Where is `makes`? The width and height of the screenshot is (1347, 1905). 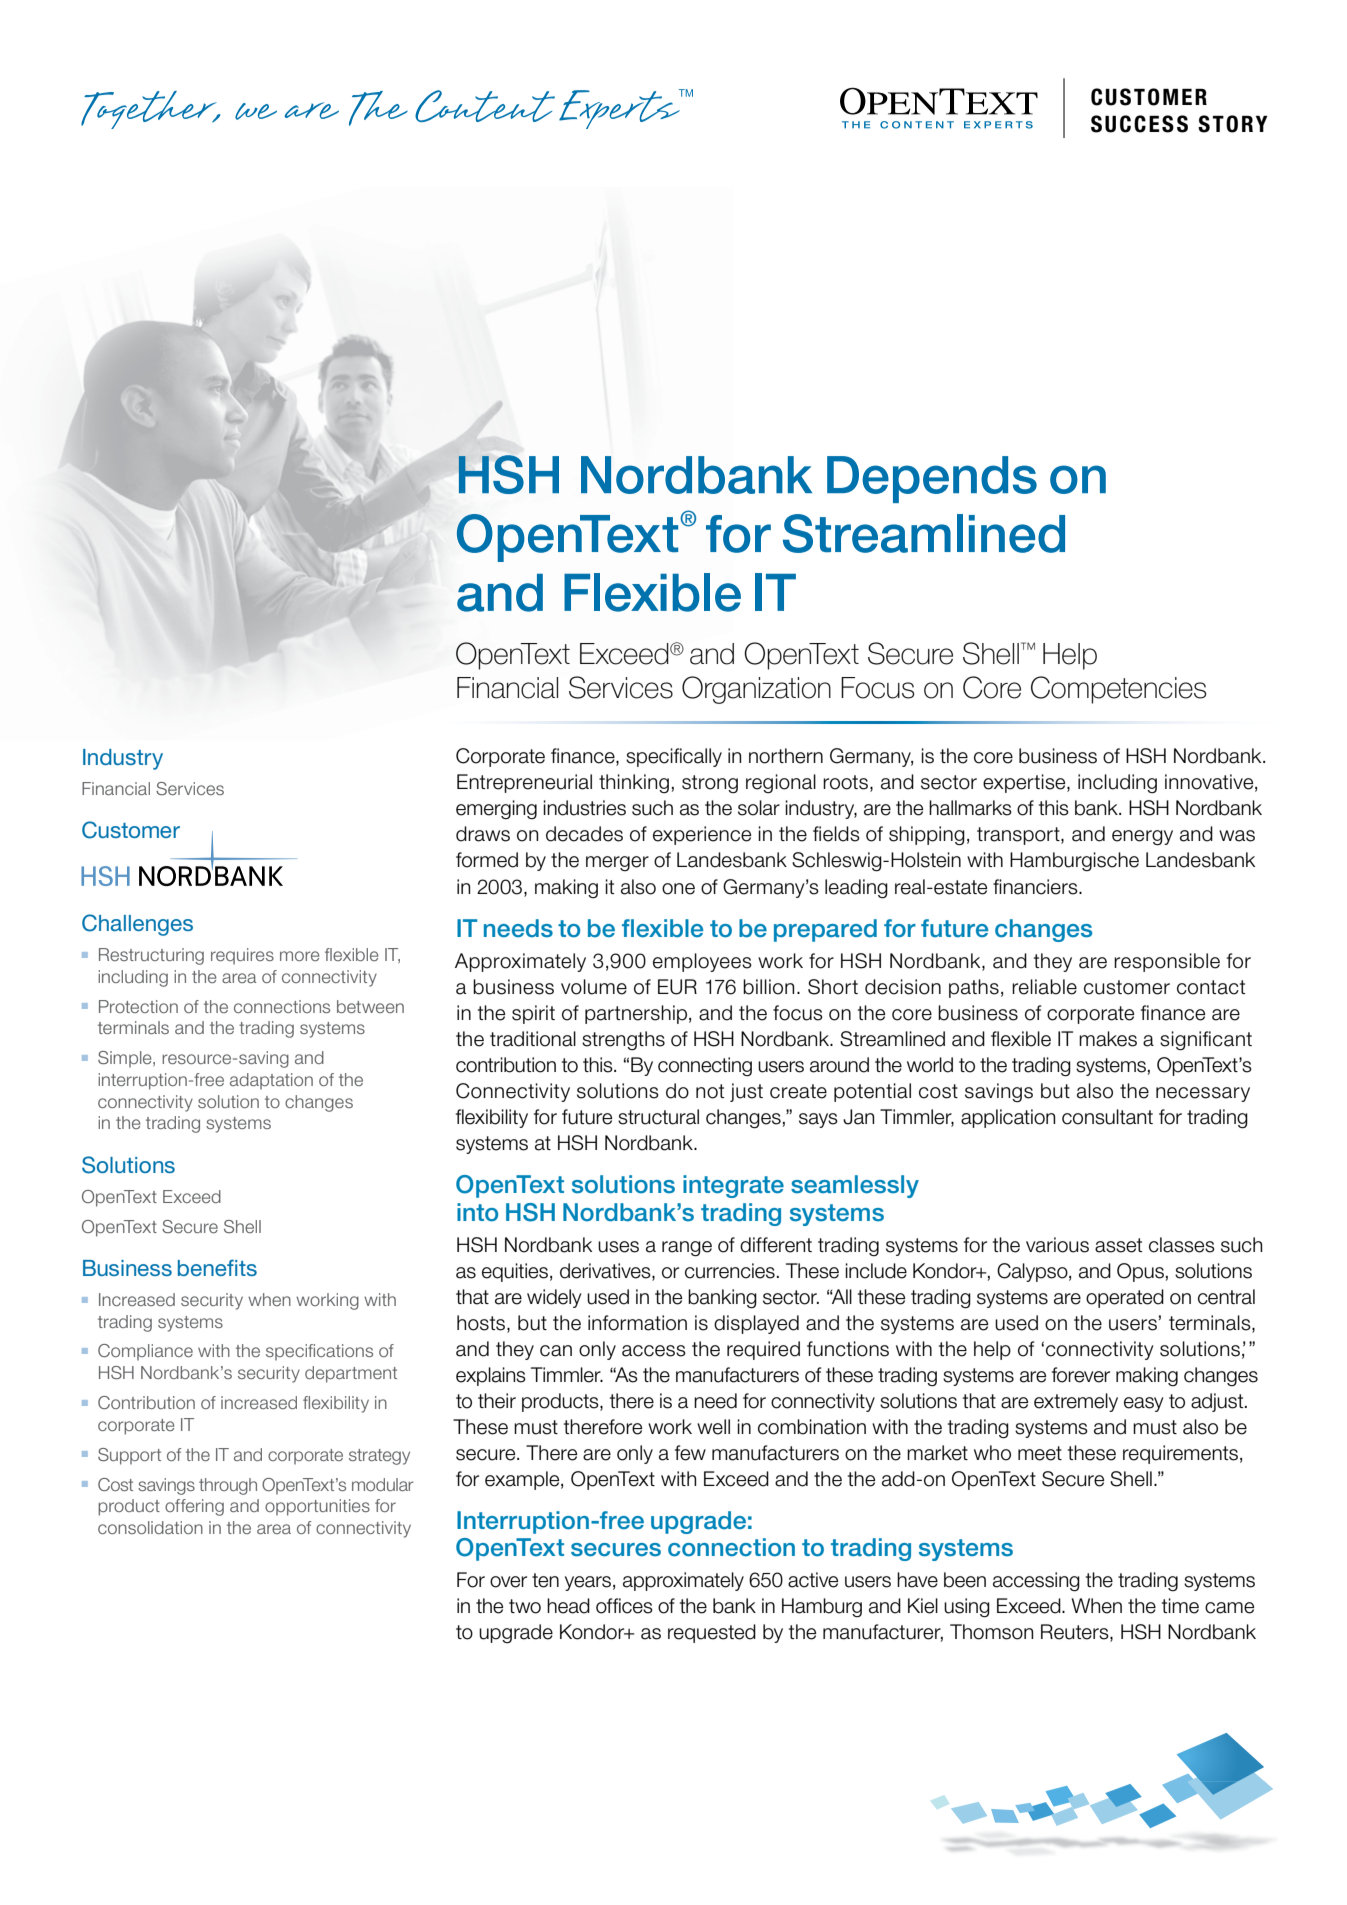 makes is located at coordinates (1108, 1039).
